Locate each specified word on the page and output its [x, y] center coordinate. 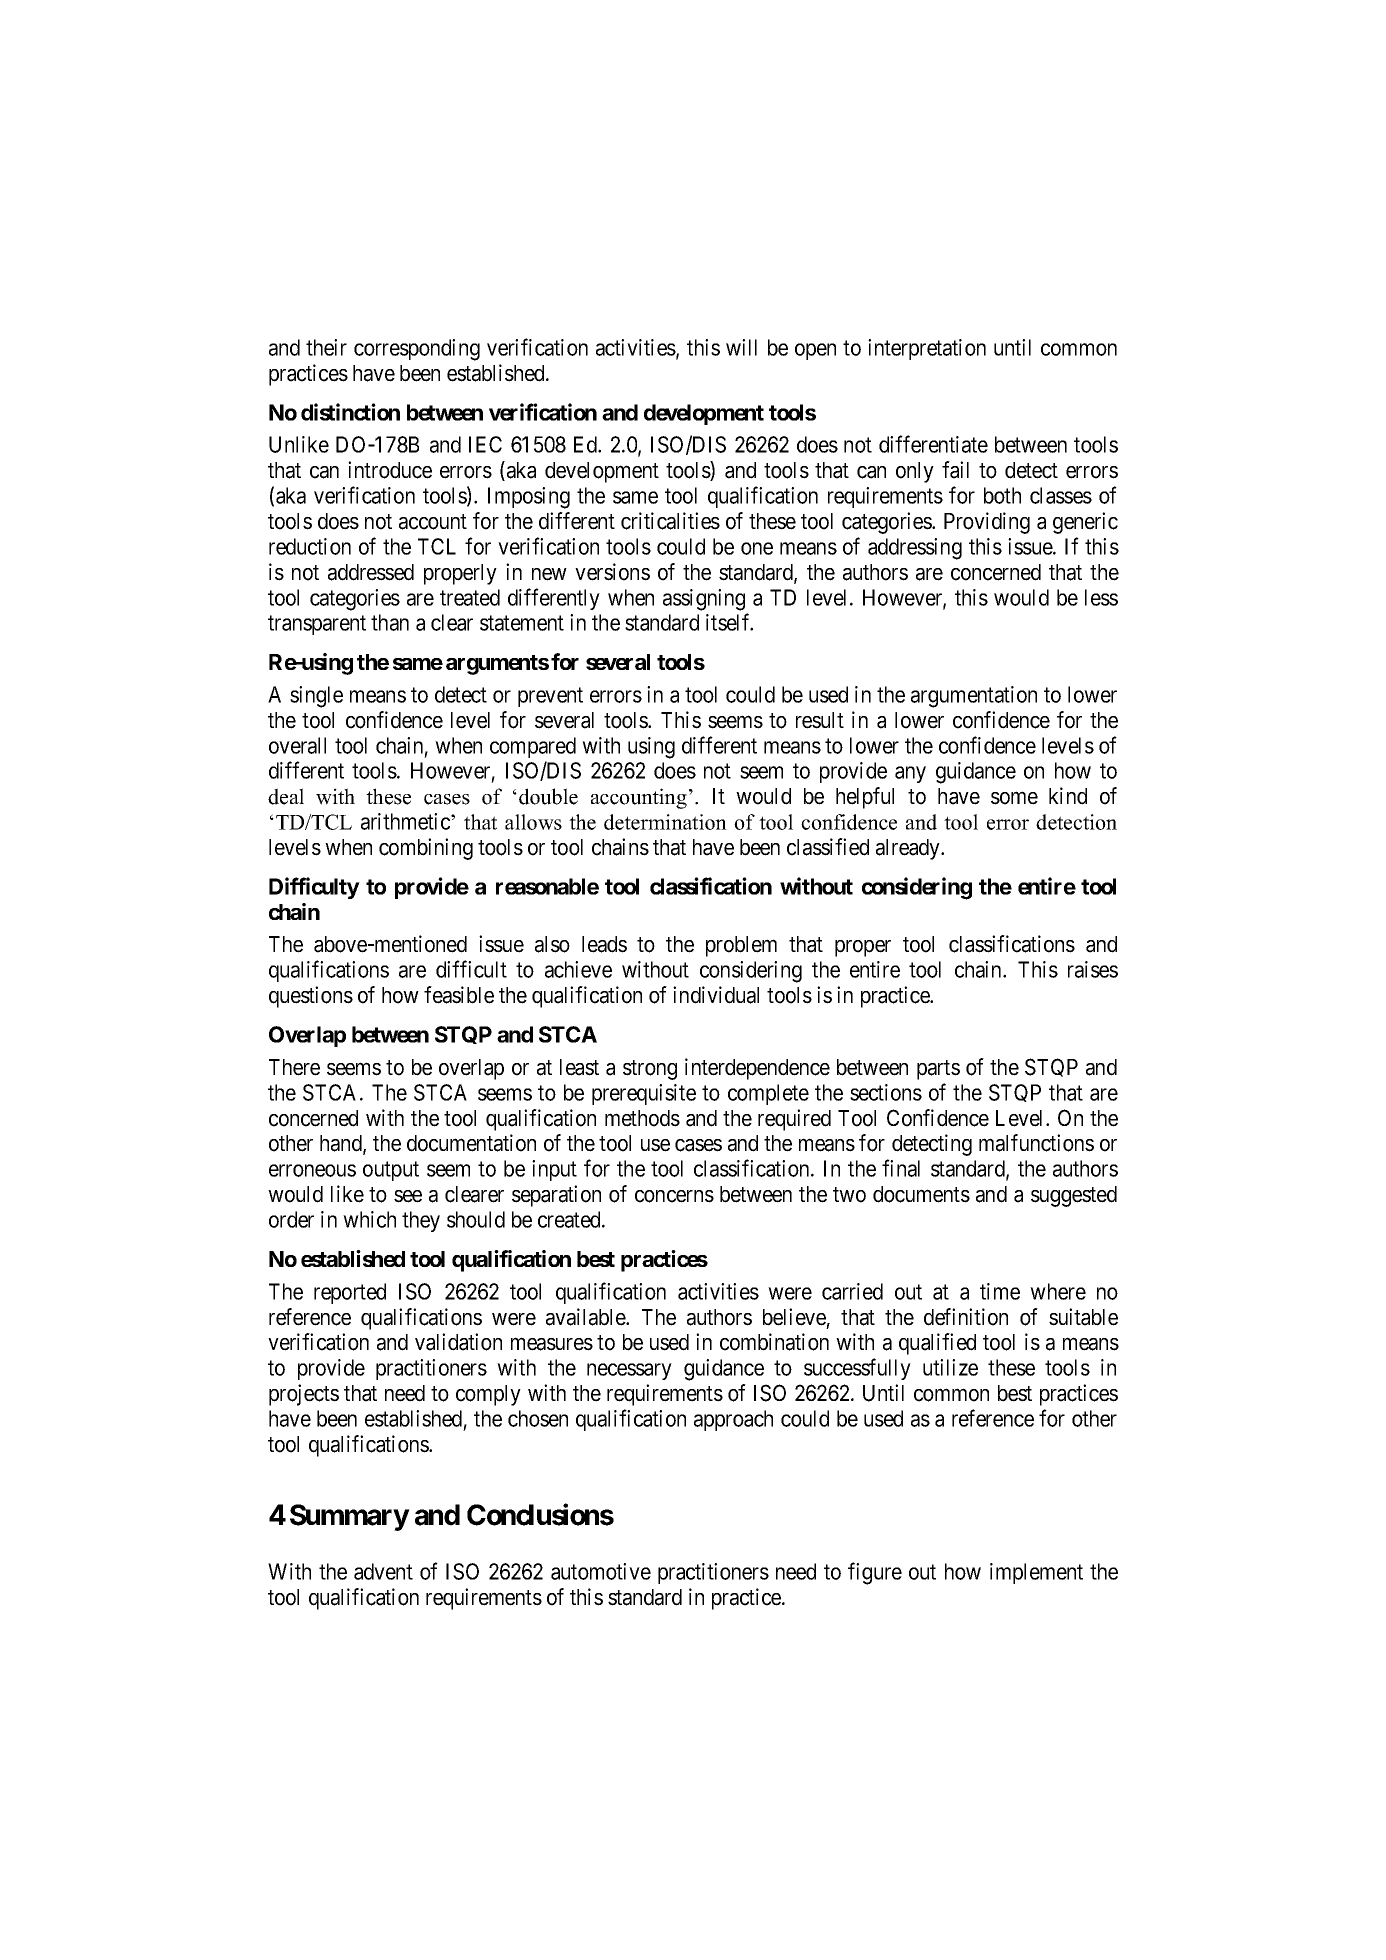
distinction [350, 412]
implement [1036, 1573]
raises [1093, 969]
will [741, 347]
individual [716, 995]
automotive [601, 1571]
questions [311, 997]
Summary [349, 1517]
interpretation [927, 349]
